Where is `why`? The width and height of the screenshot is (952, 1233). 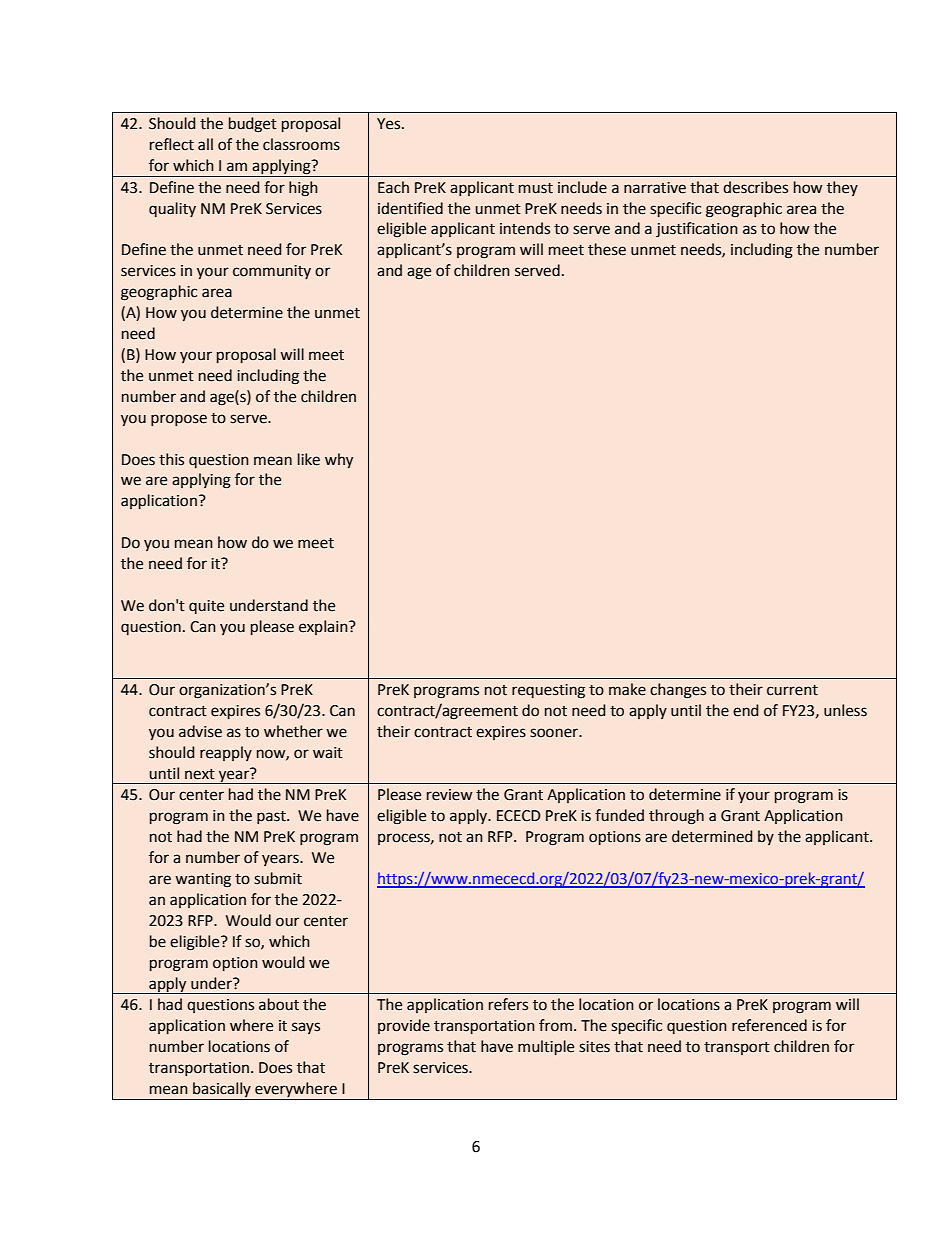
why is located at coordinates (339, 460).
